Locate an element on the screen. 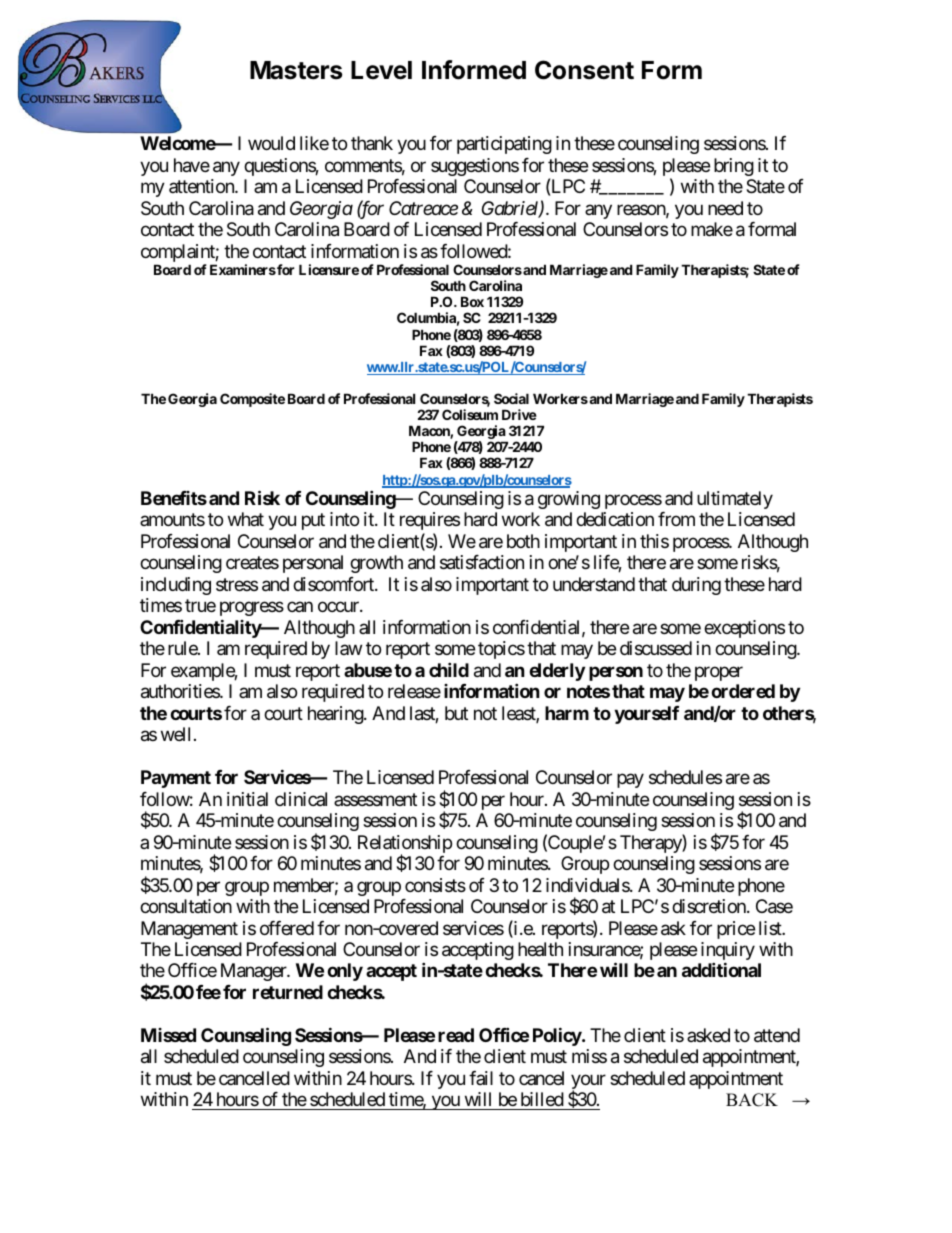 Image resolution: width=952 pixels, height=1233 pixels. during is located at coordinates (696, 586).
